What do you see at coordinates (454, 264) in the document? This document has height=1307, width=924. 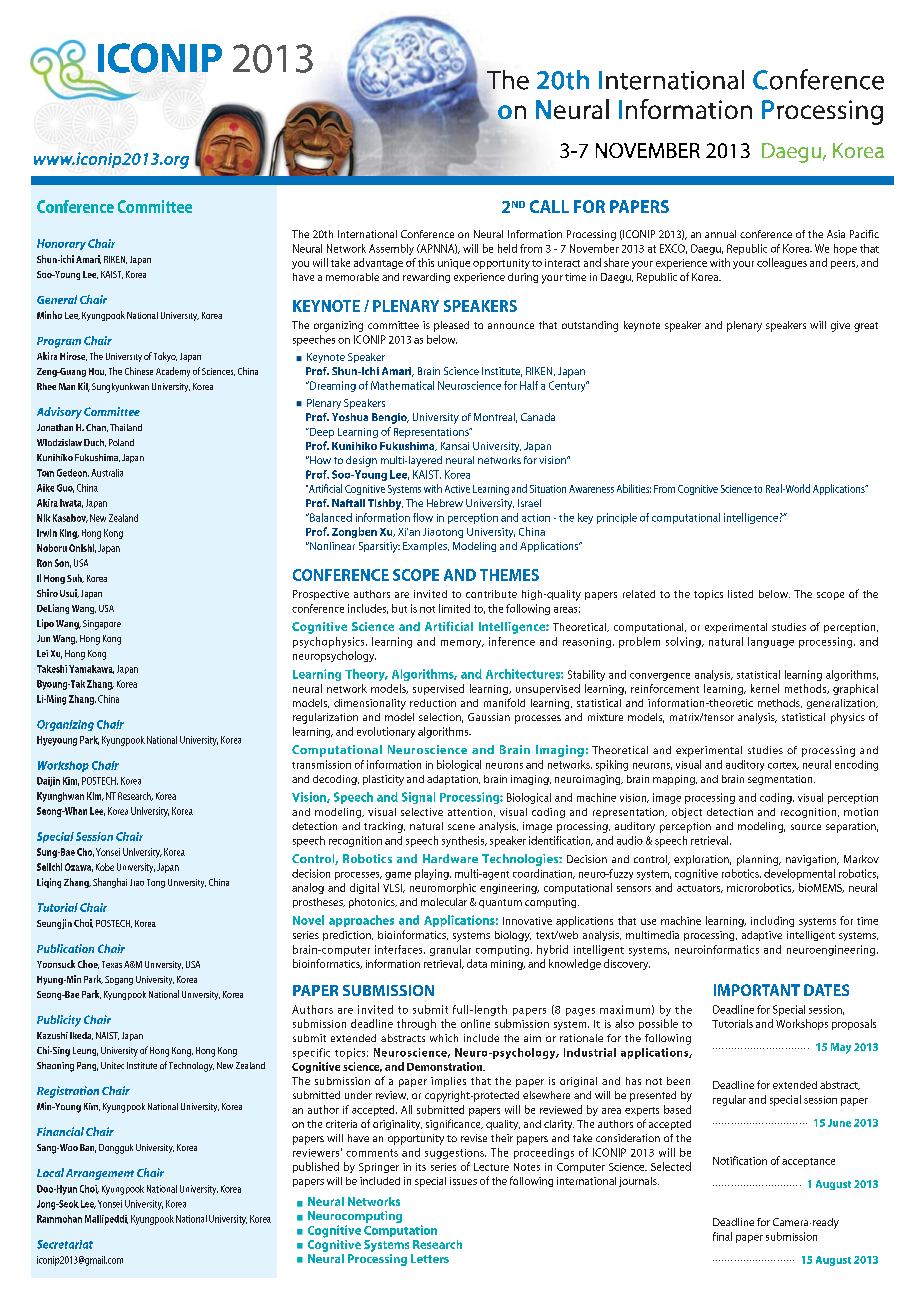 I see `unique` at bounding box center [454, 264].
